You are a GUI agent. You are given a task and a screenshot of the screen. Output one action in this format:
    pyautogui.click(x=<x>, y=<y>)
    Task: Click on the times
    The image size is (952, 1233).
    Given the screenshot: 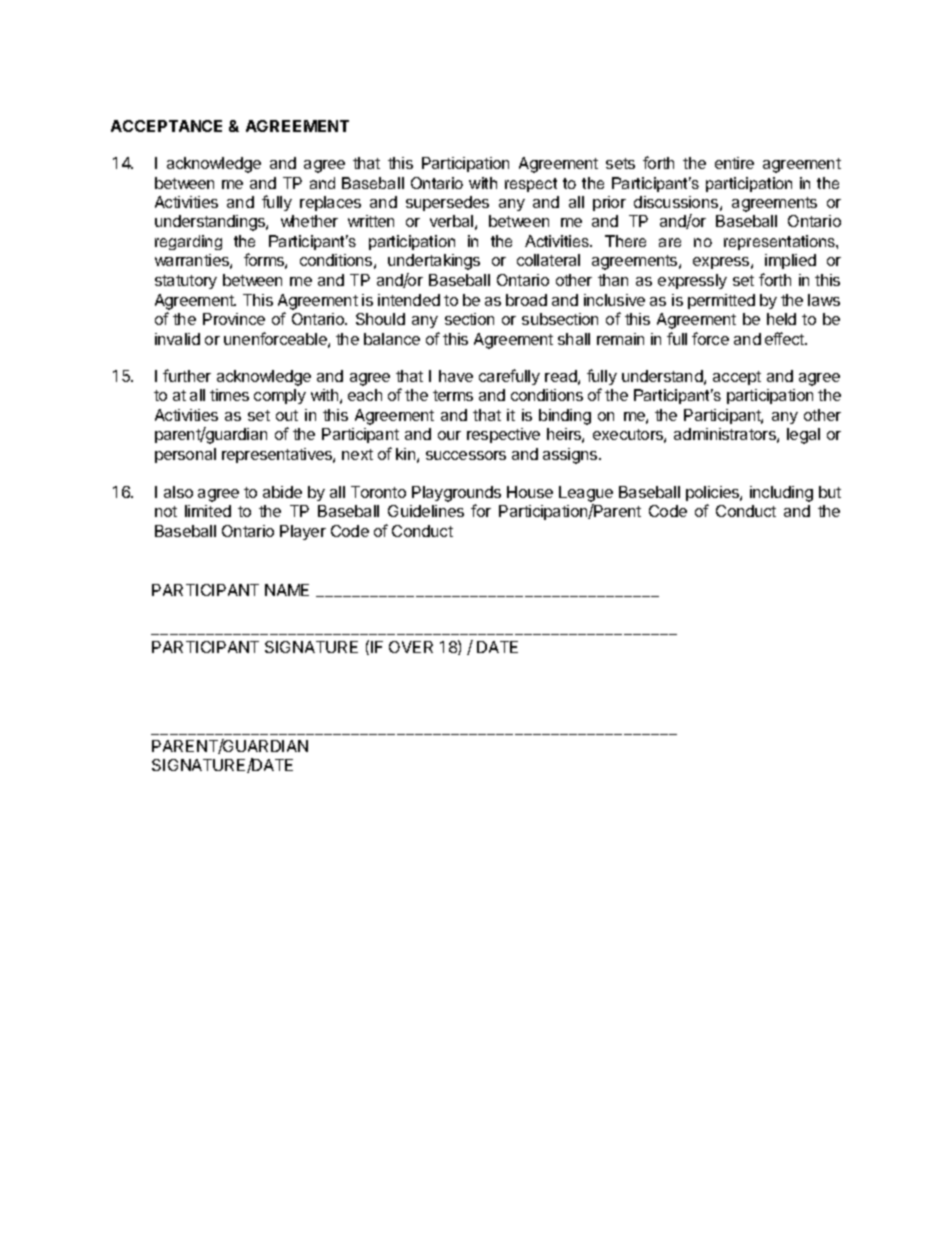 What is the action you would take?
    pyautogui.click(x=229, y=395)
